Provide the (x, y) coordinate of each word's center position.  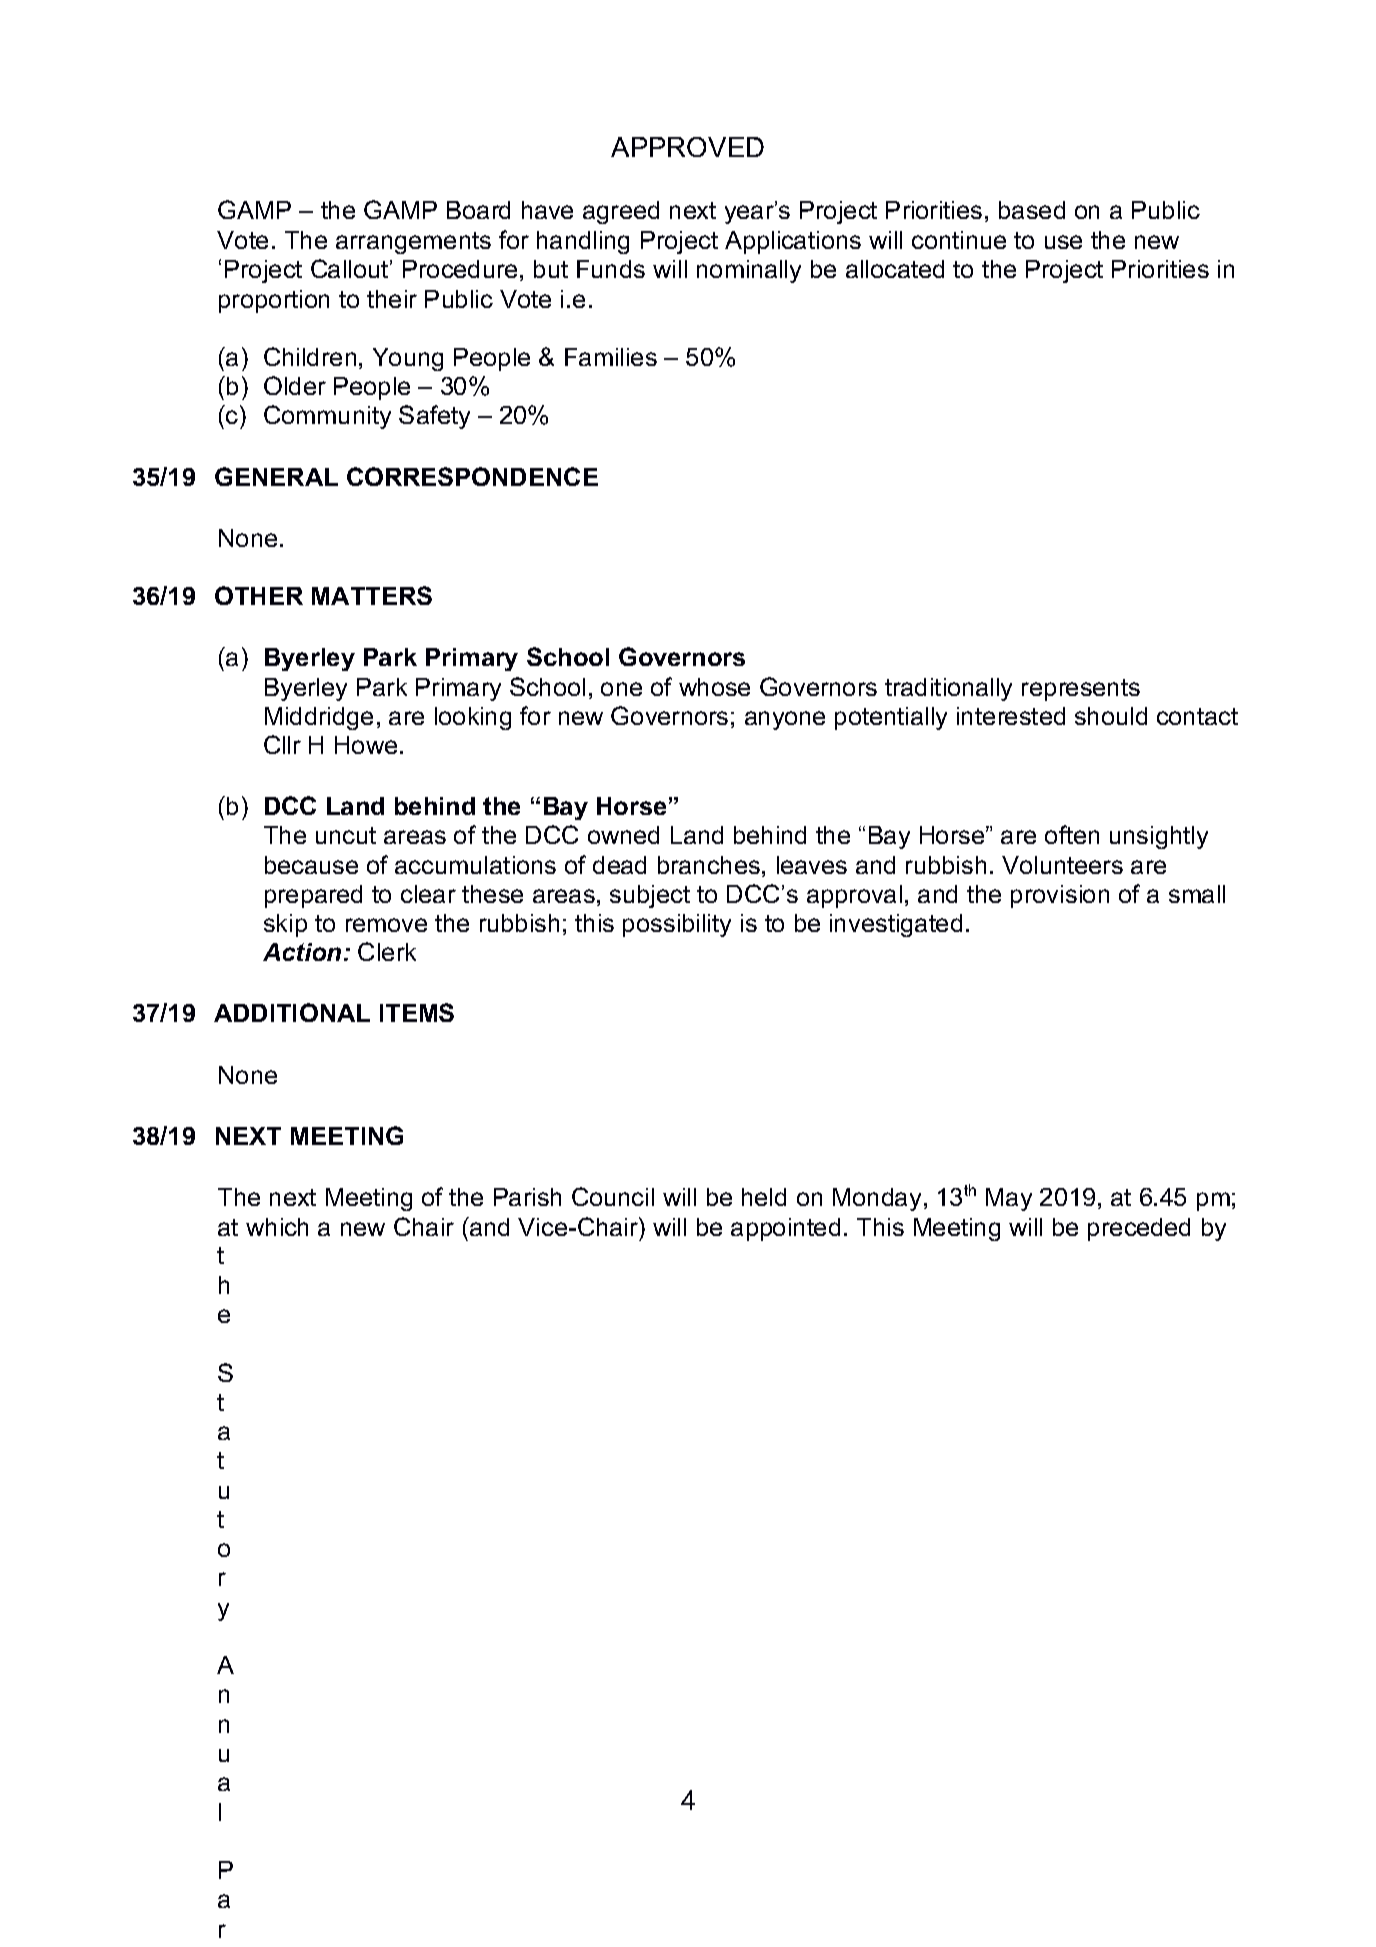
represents (1081, 690)
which (277, 1227)
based (1032, 210)
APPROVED (687, 147)
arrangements (413, 243)
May (1009, 1199)
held (764, 1197)
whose (714, 687)
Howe (366, 745)
